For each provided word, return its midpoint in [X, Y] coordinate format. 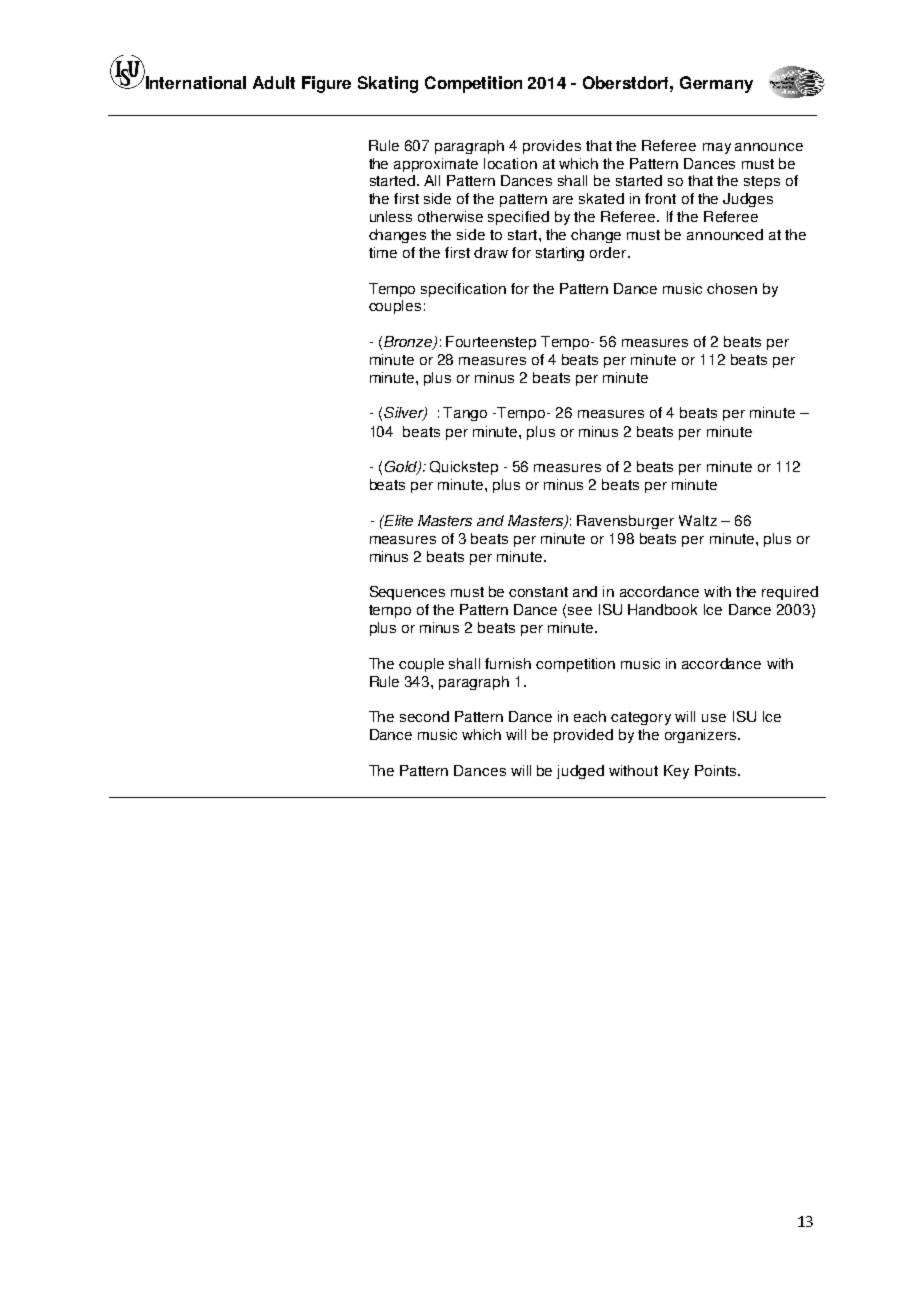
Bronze [409, 343]
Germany [716, 84]
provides [552, 147]
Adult [274, 82]
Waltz [698, 520]
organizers [702, 736]
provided [583, 736]
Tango [465, 414]
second [424, 716]
